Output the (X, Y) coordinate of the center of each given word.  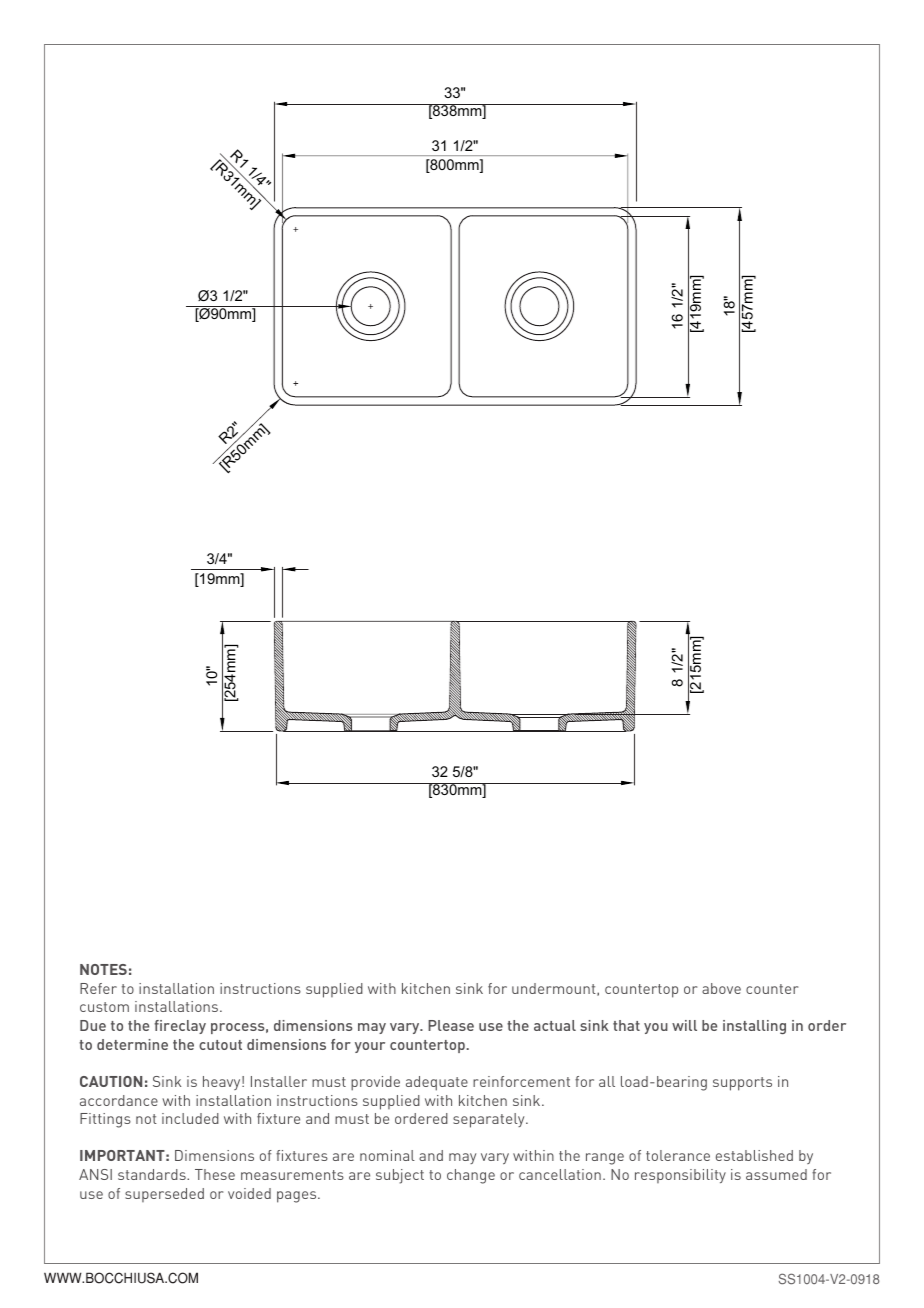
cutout (220, 1045)
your (370, 1047)
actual (555, 1025)
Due (93, 1025)
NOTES (103, 969)
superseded (164, 1195)
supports (742, 1084)
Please (451, 1025)
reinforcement (521, 1081)
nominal (387, 1155)
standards (153, 1174)
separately (490, 1120)
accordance (119, 1100)
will (684, 1025)
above (721, 988)
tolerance (678, 1155)
